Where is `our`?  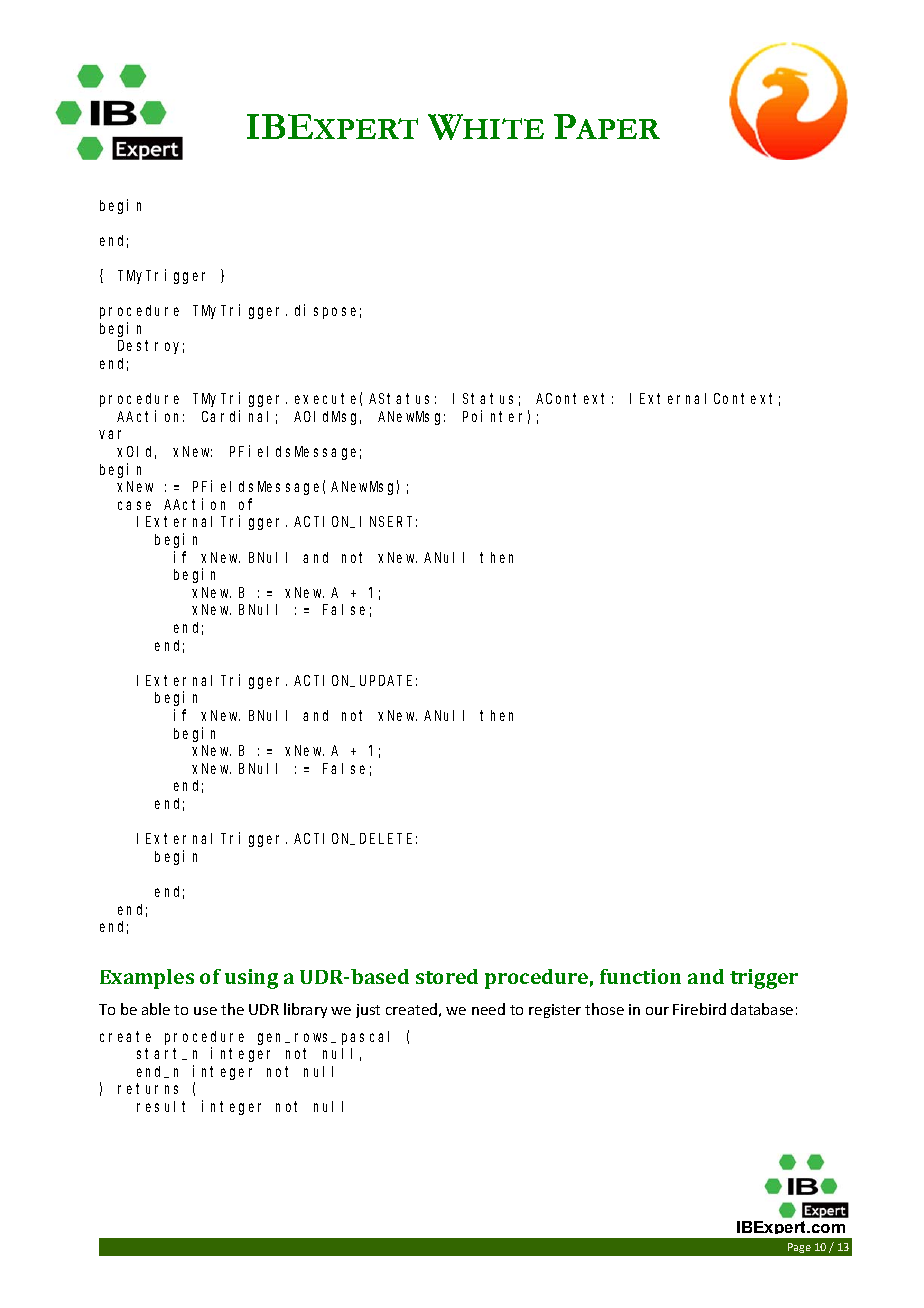
our is located at coordinates (657, 1011).
